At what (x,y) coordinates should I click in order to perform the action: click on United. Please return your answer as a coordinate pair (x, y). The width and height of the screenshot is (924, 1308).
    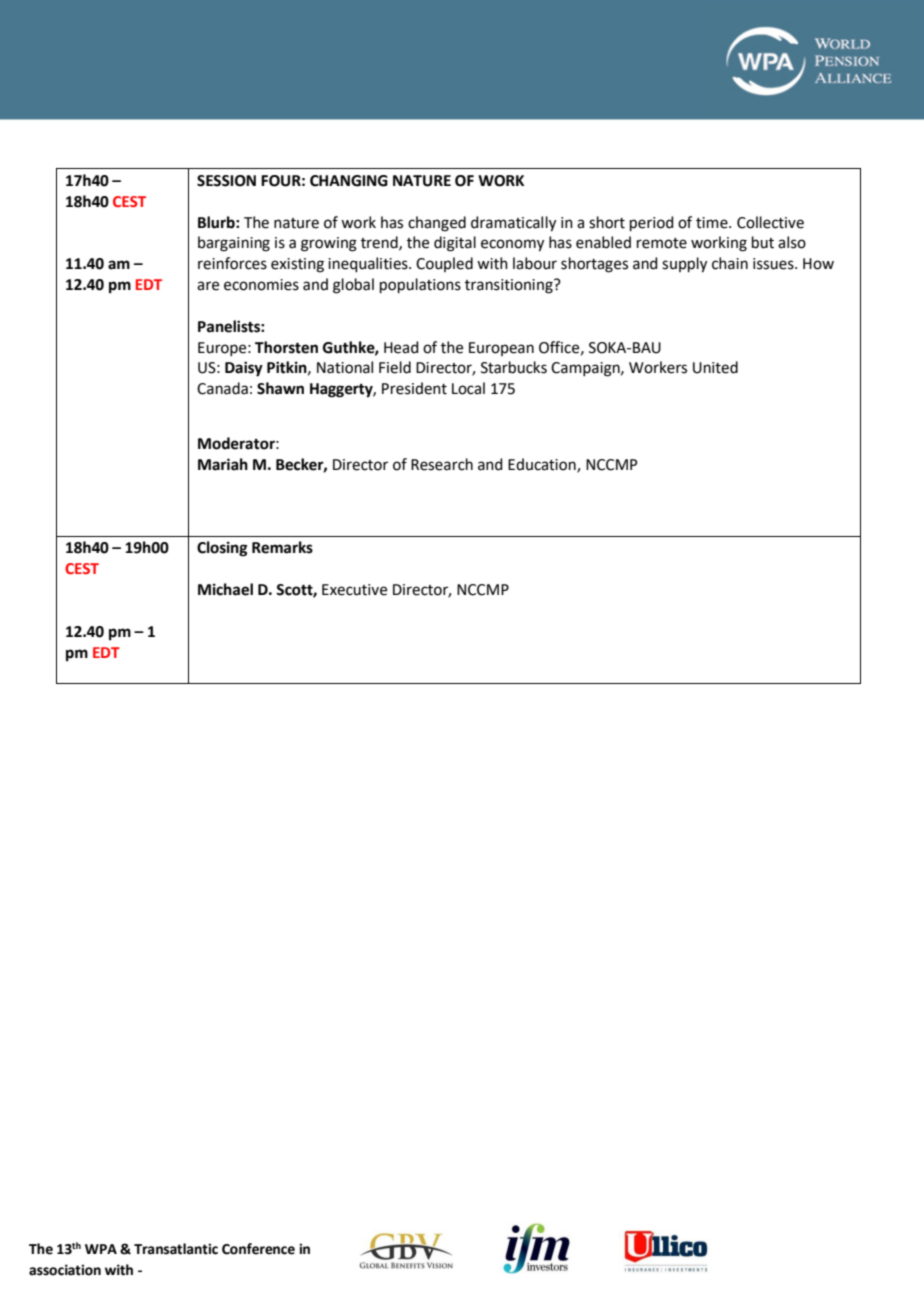
    Looking at the image, I should click on (715, 367).
